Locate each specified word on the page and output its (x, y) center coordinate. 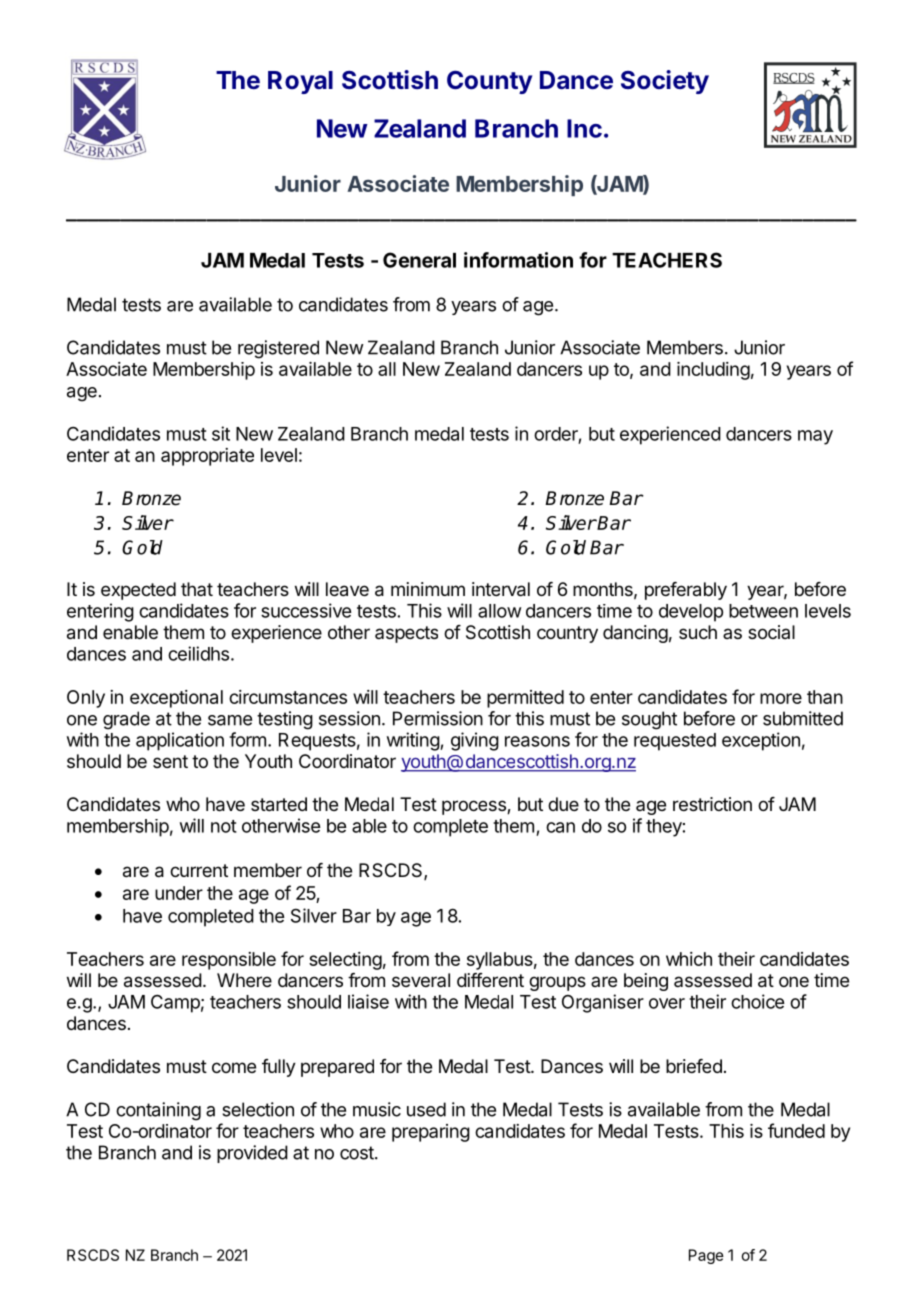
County (489, 82)
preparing (431, 1133)
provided (252, 1154)
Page (706, 1256)
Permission (438, 718)
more (781, 698)
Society (665, 82)
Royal (300, 82)
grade (126, 720)
